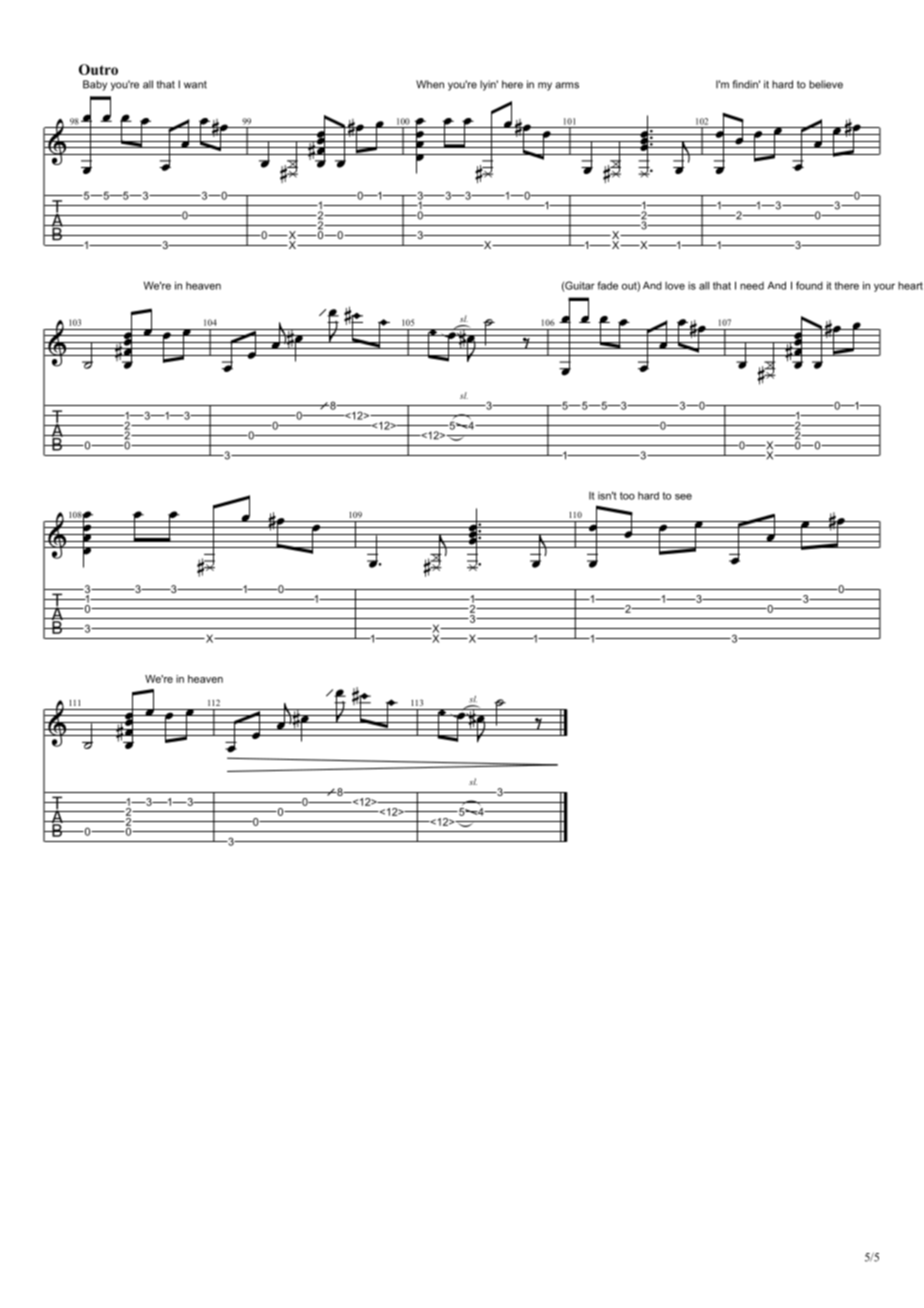 This page has width=924, height=1308. I want to click on When, so click(430, 84).
